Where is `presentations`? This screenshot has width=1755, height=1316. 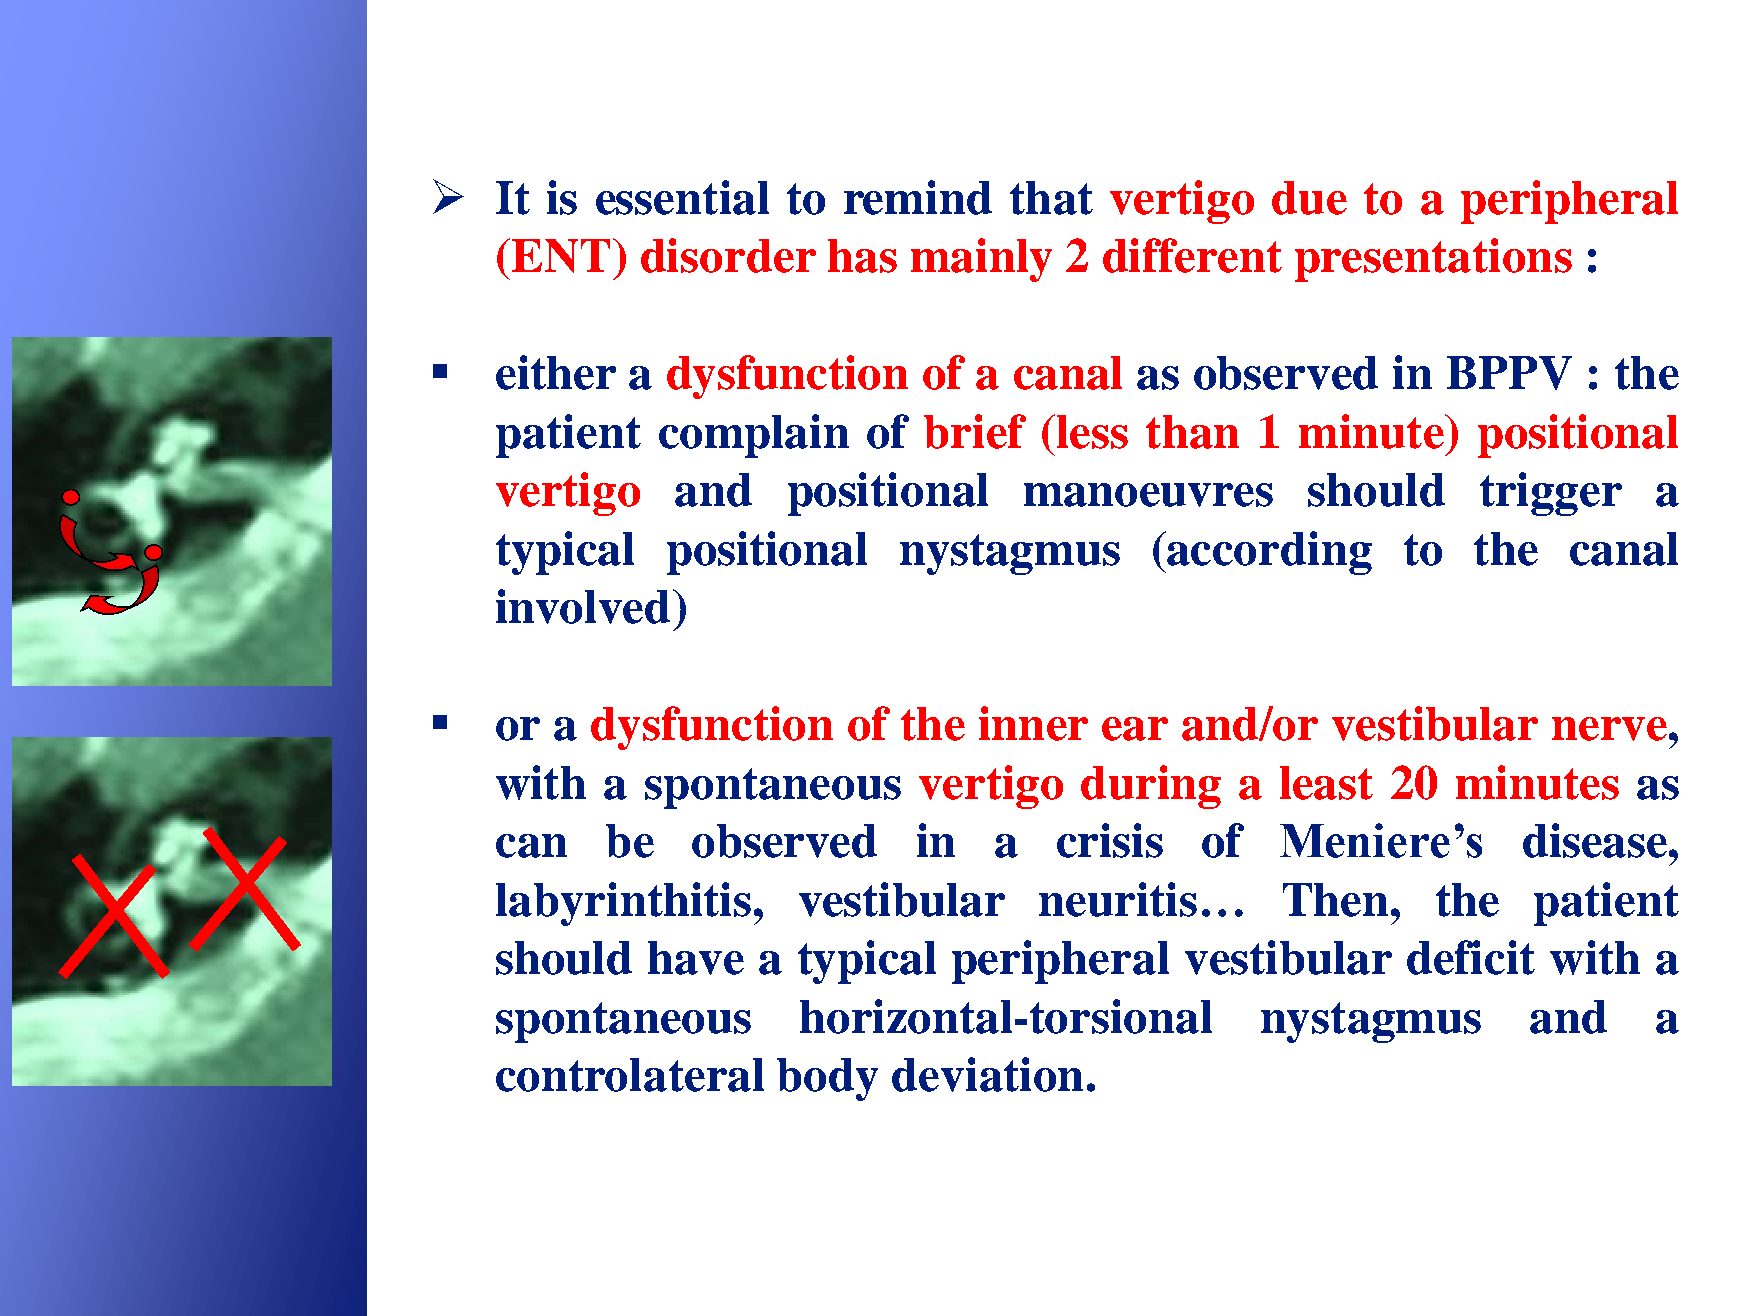 presentations is located at coordinates (1433, 260).
